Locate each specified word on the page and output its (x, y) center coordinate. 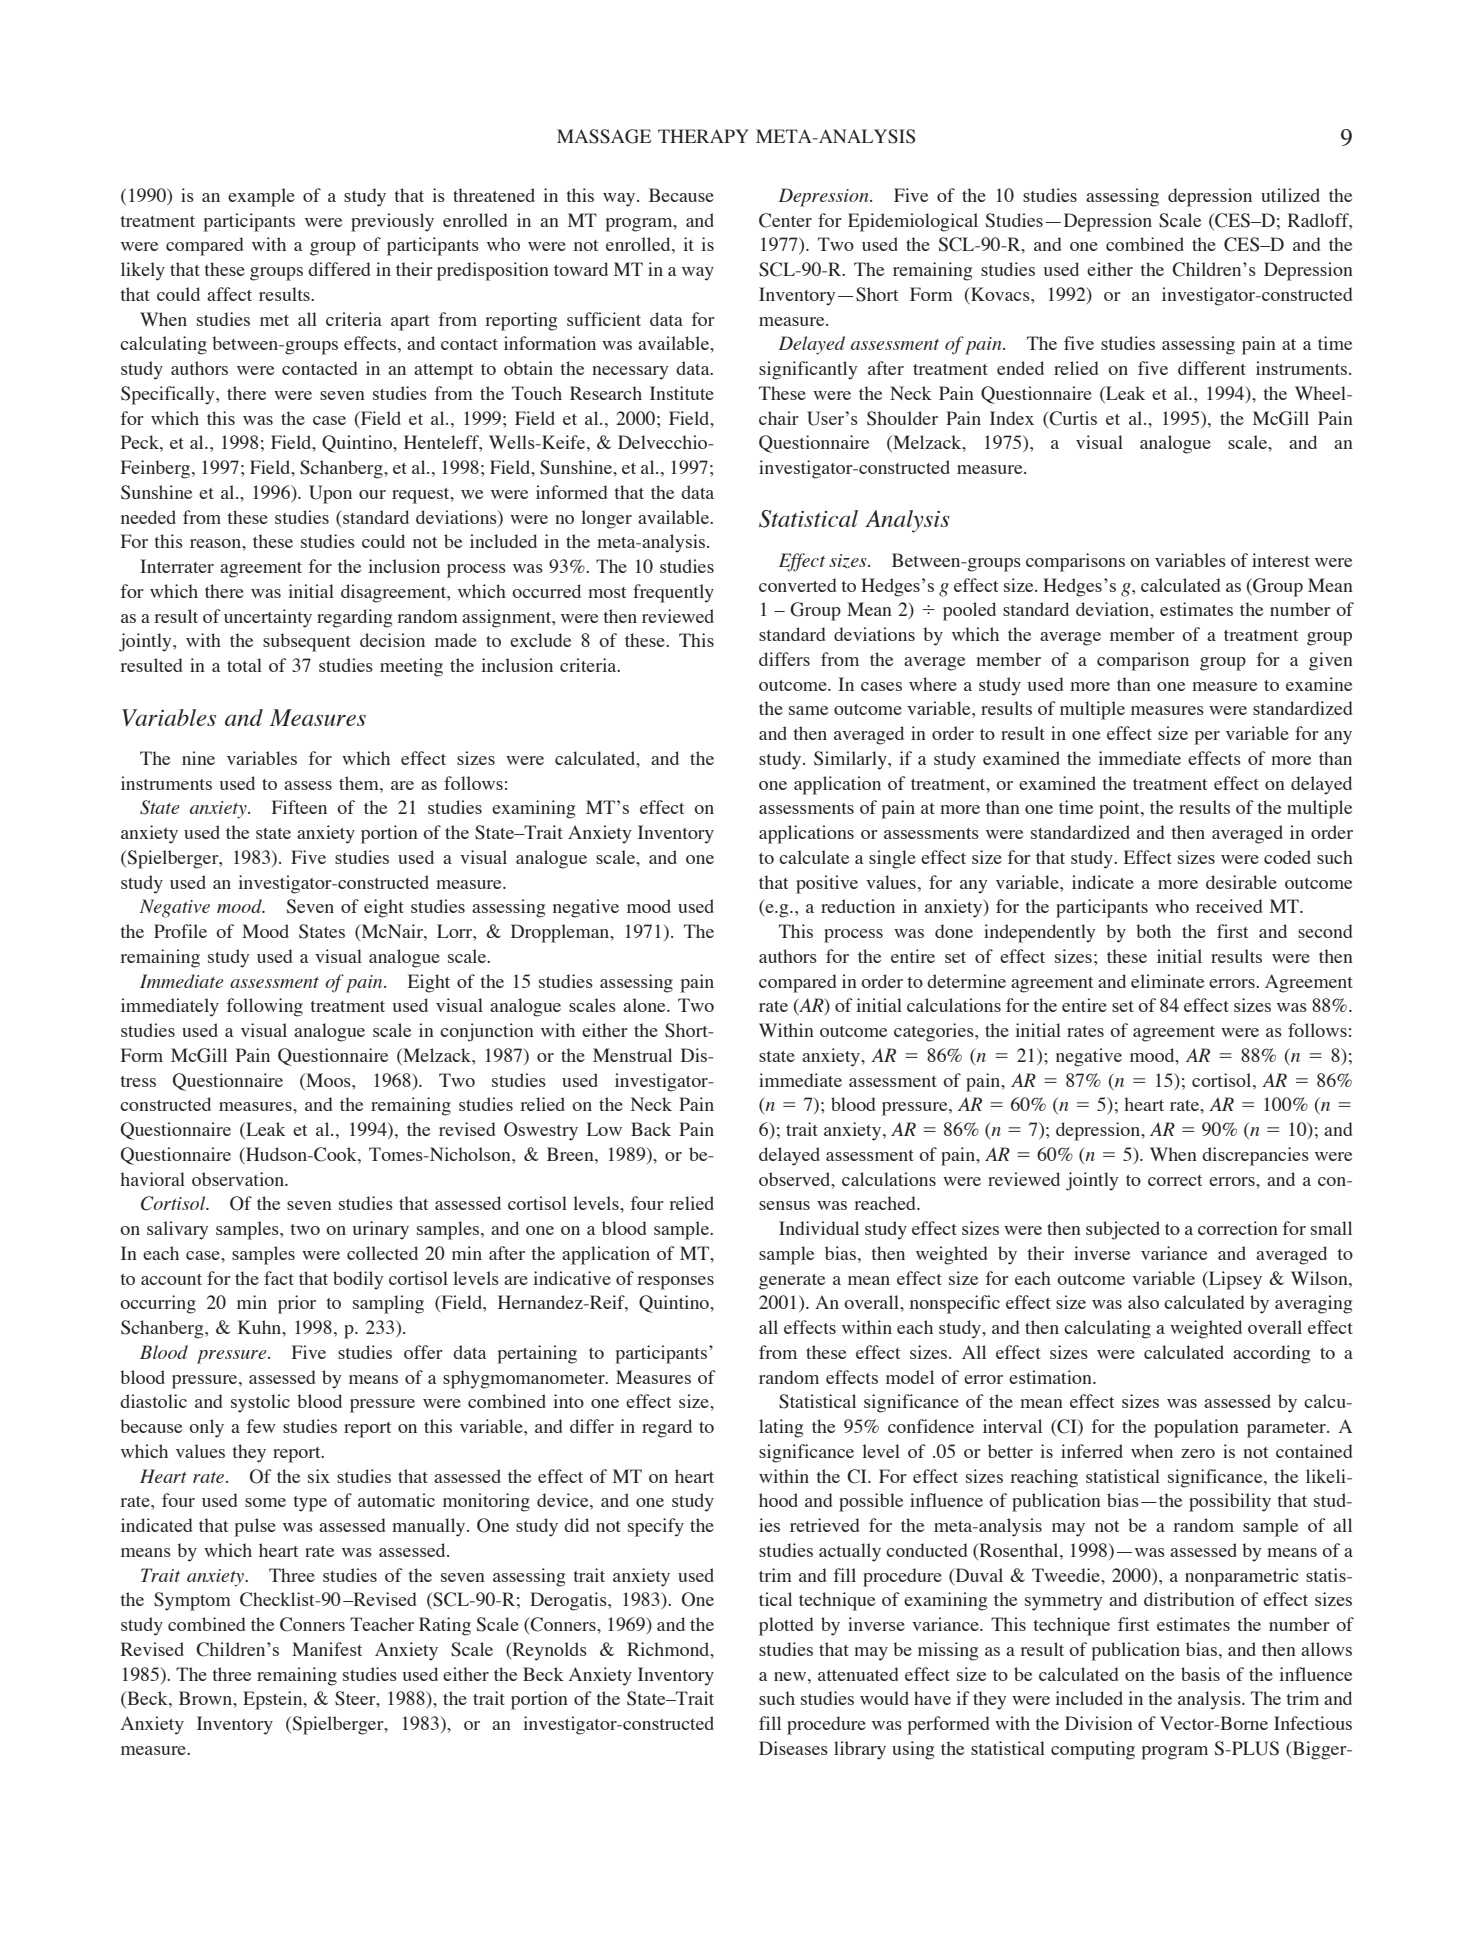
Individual (819, 1228)
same (808, 710)
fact (279, 1278)
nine (198, 758)
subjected (1123, 1230)
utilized (1290, 195)
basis (1200, 1674)
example (261, 197)
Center (785, 220)
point (1120, 809)
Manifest (327, 1649)
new (791, 1676)
